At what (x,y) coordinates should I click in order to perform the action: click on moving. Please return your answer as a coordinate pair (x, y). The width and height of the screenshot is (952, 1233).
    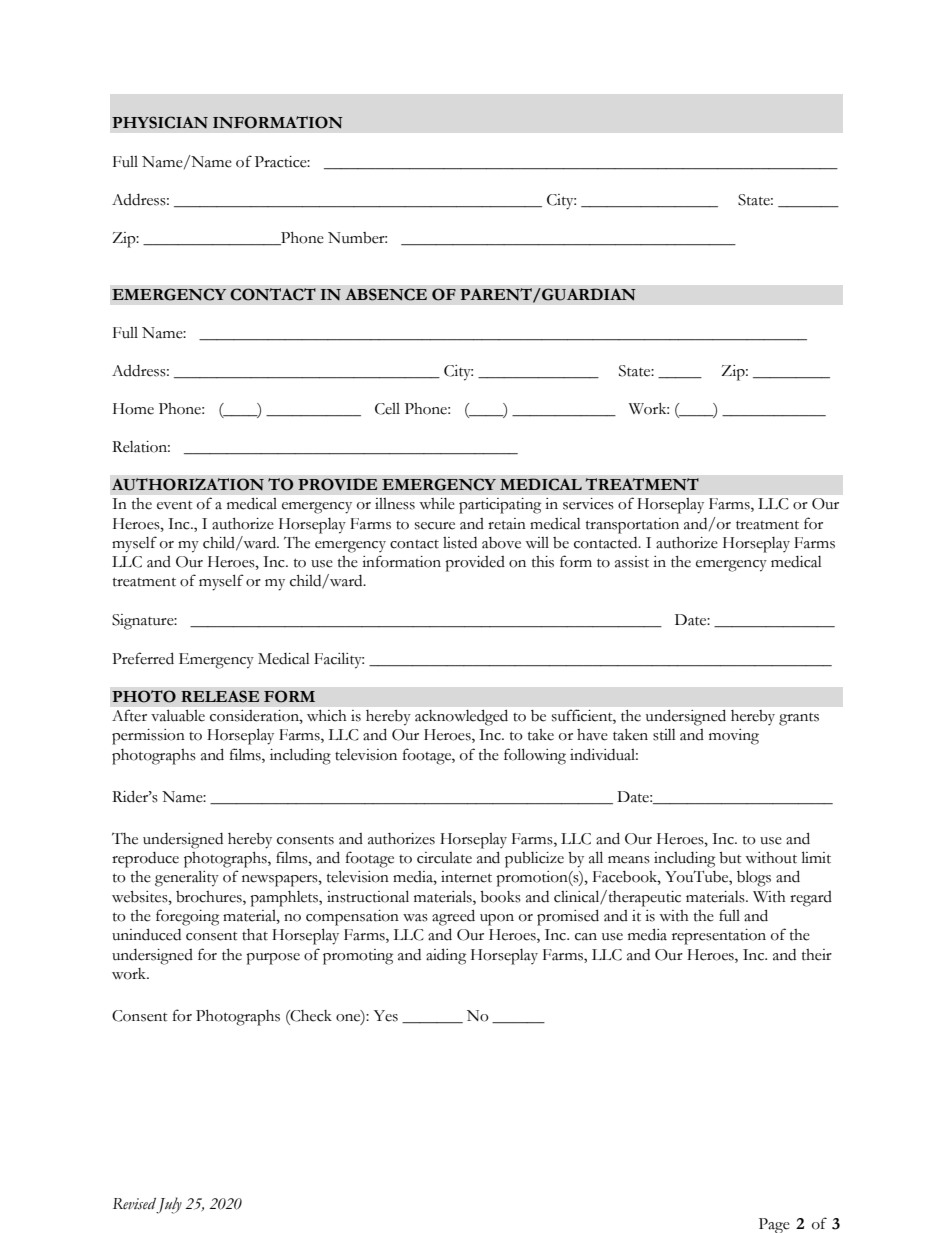
    Looking at the image, I should click on (734, 737).
